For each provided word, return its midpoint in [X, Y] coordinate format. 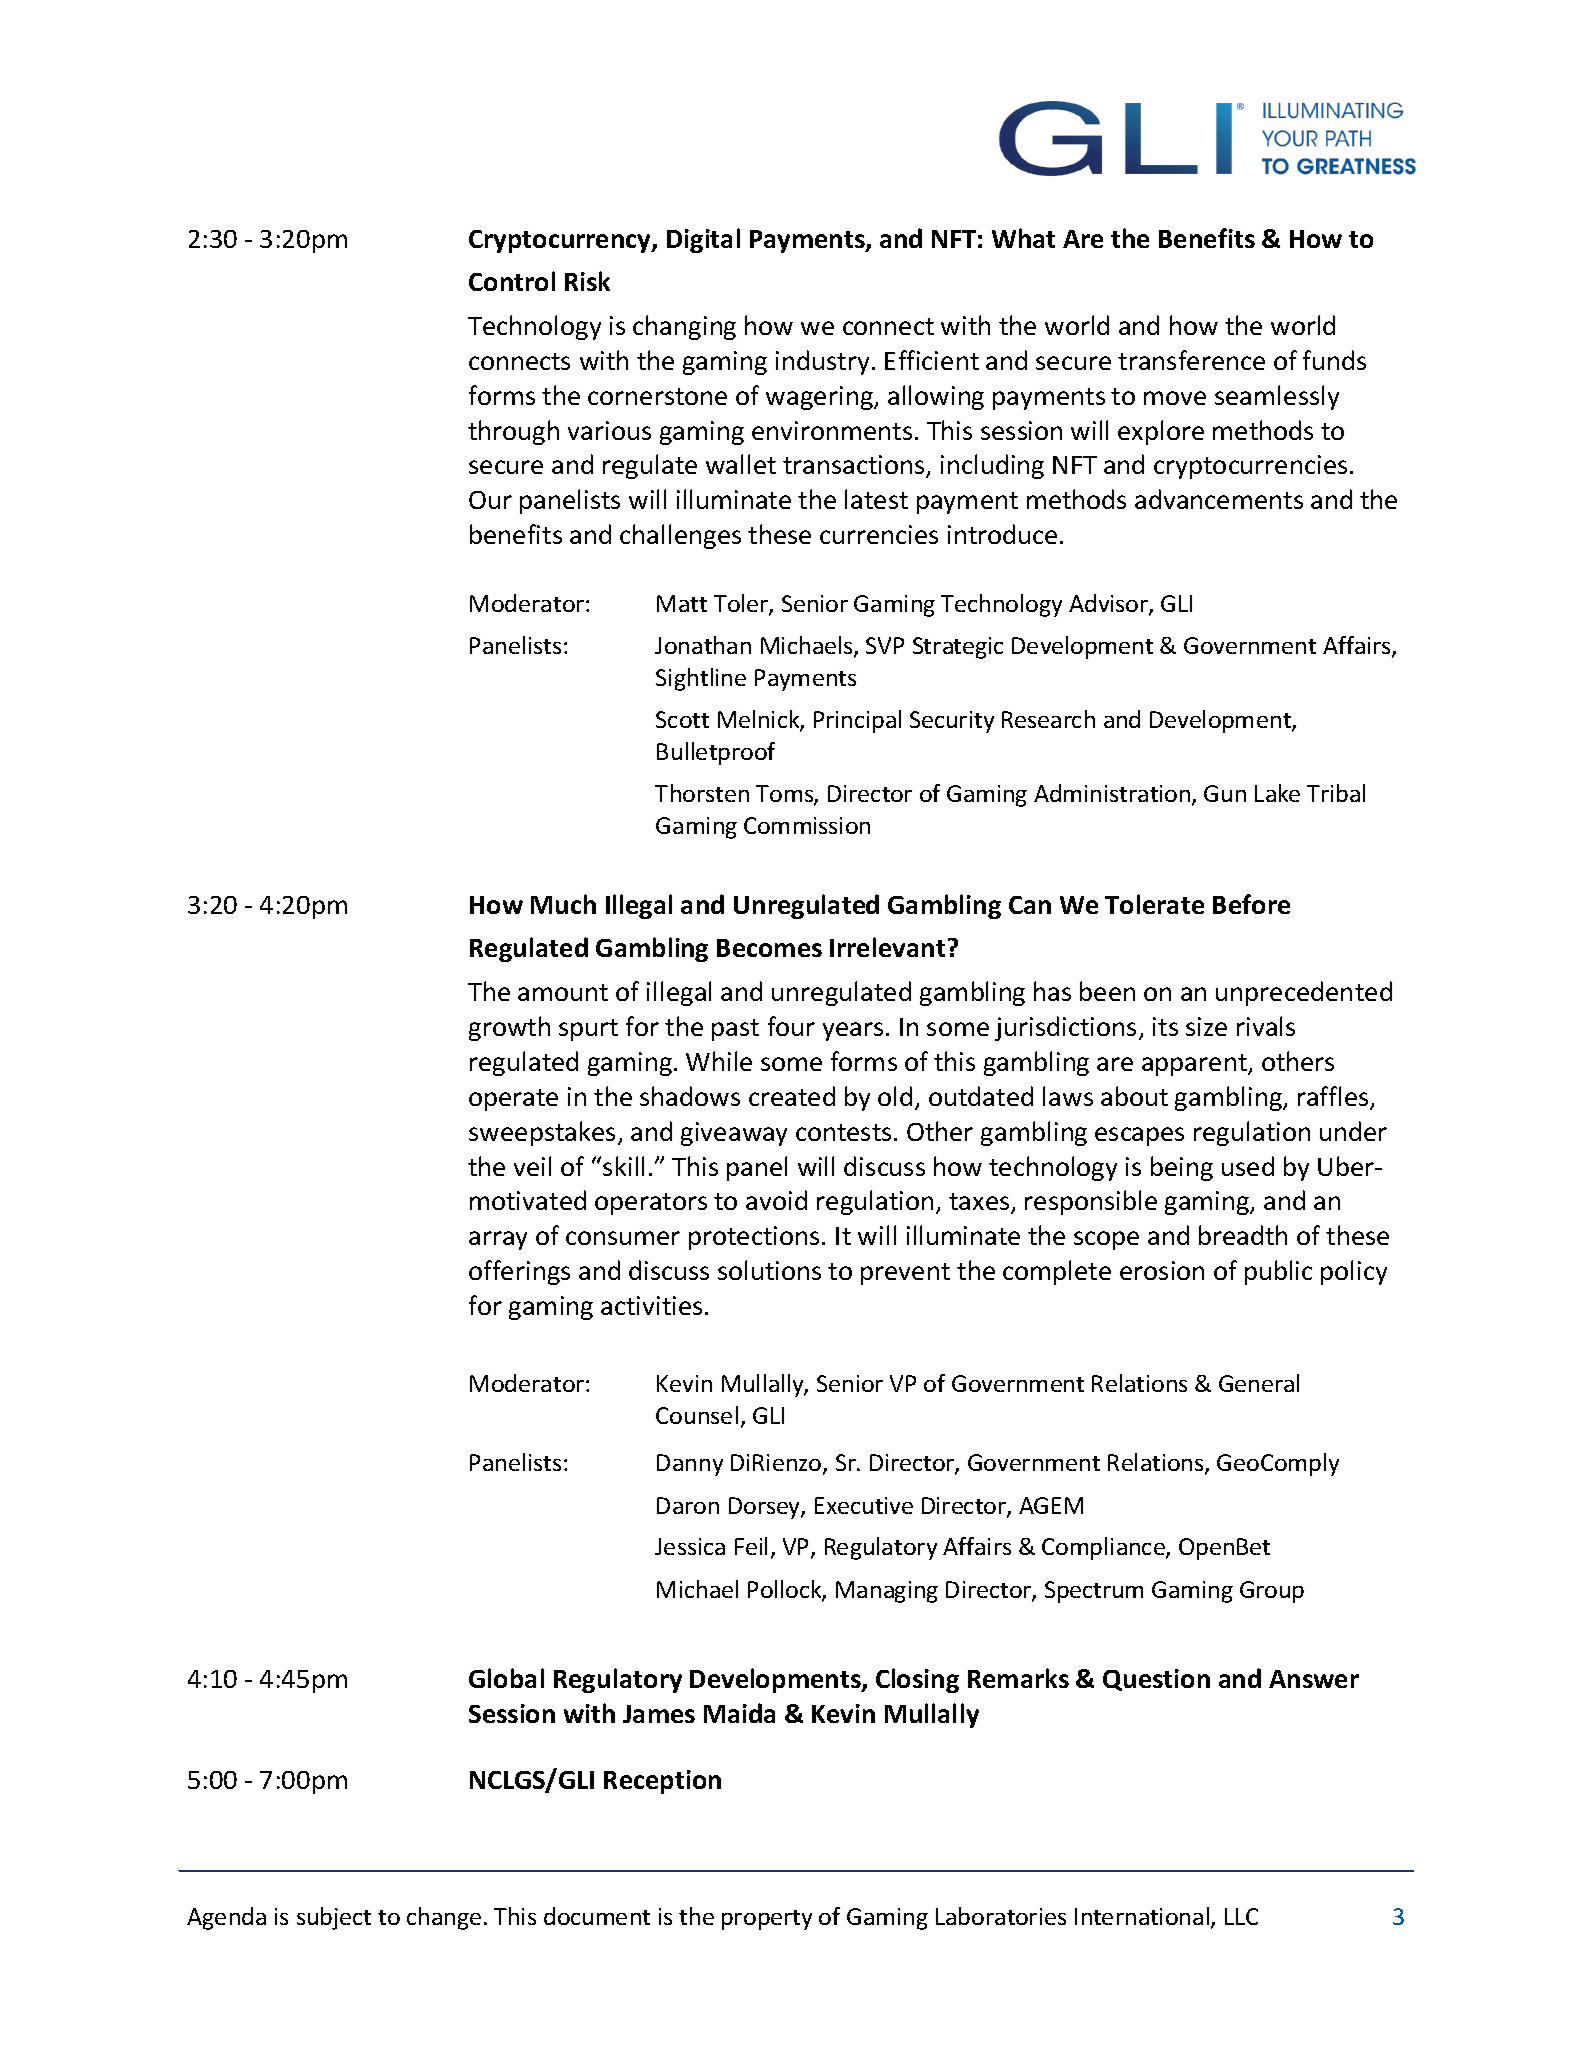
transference [1191, 360]
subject [334, 1918]
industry [822, 362]
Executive [864, 1505]
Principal [857, 721]
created [792, 1096]
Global [506, 1678]
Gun [1225, 793]
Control [512, 281]
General [1259, 1383]
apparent [1195, 1065]
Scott [682, 719]
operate [513, 1100]
